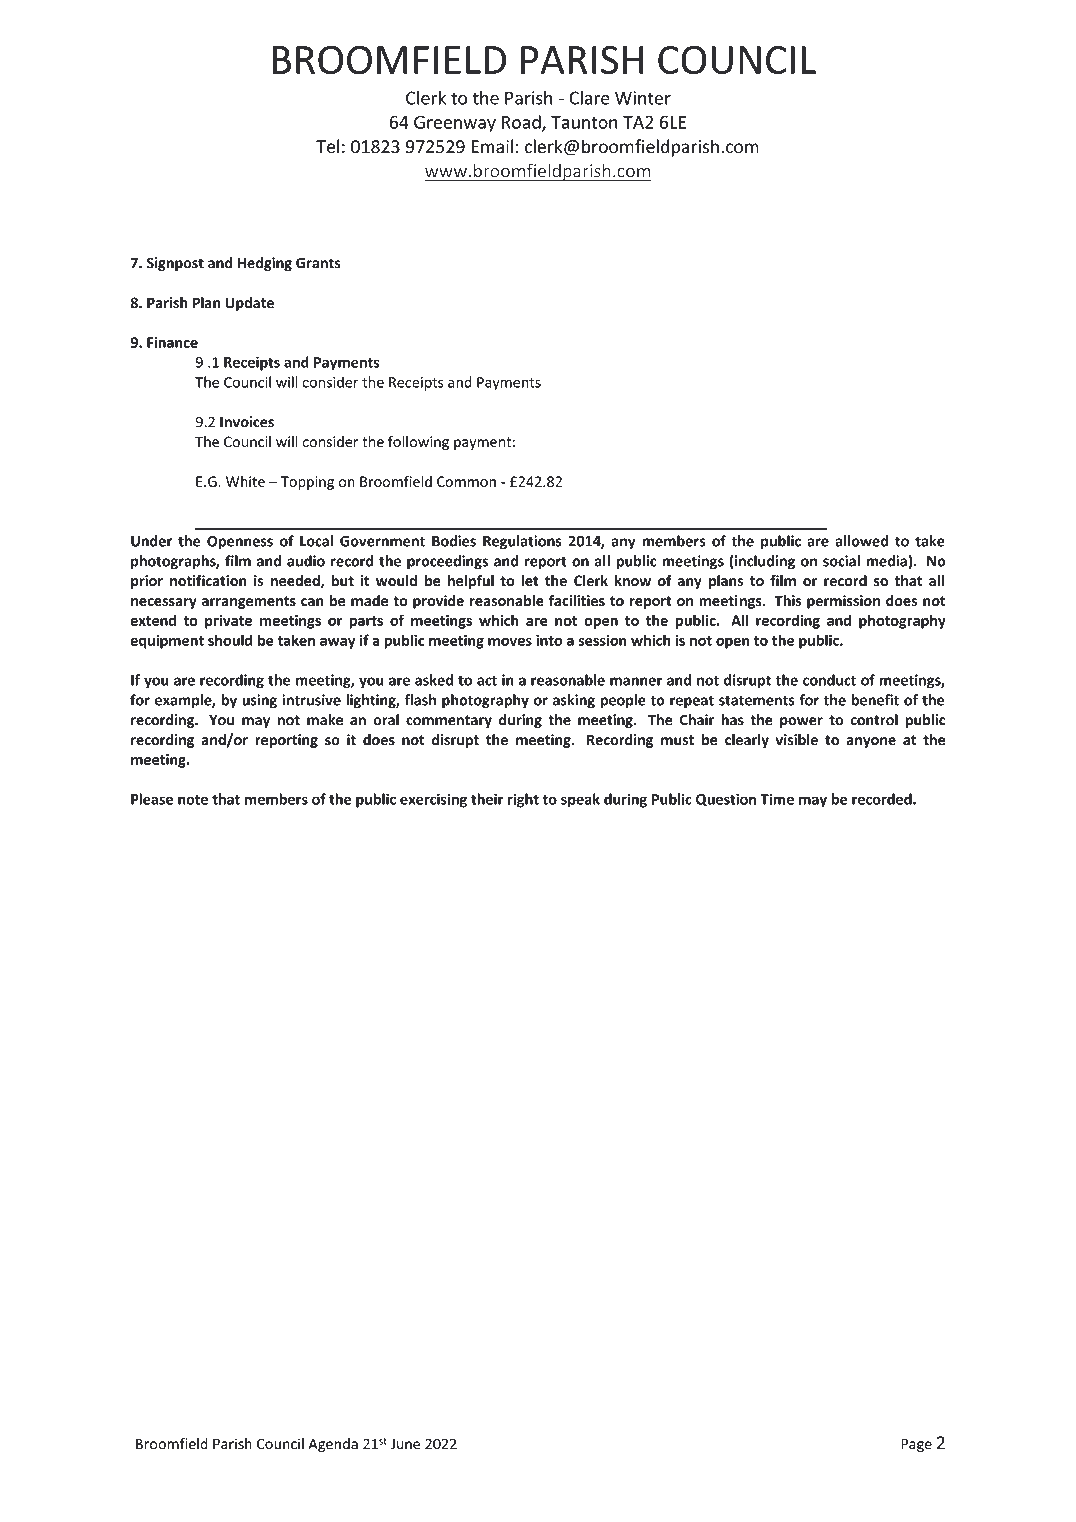  Describe the element at coordinates (327, 146) in the screenshot. I see `Tel` at that location.
